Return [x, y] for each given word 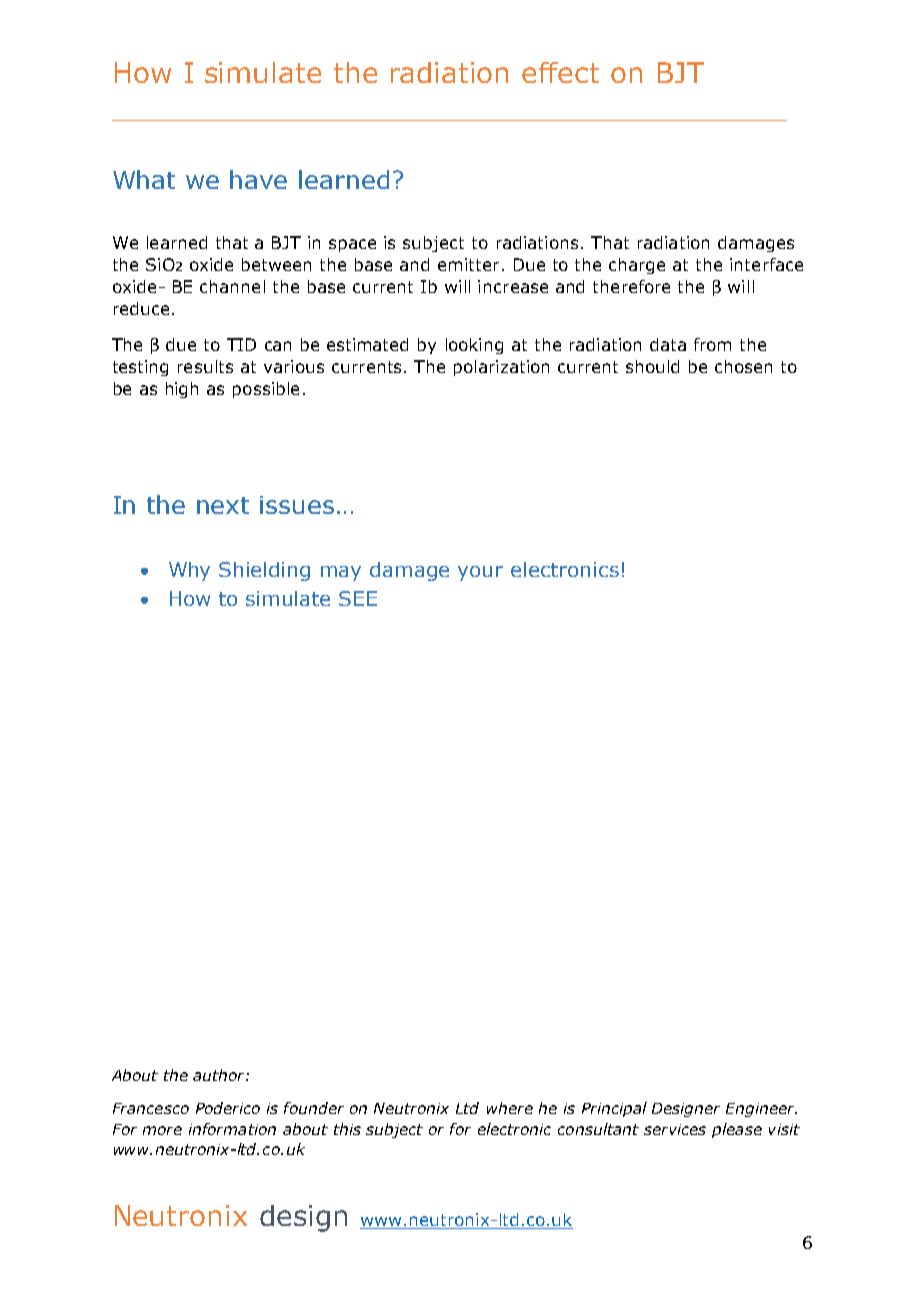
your [480, 573]
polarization [501, 368]
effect [560, 72]
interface [766, 264]
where [510, 1108]
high [182, 390]
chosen [743, 366]
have [258, 179]
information [232, 1129]
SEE [358, 598]
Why [189, 571]
